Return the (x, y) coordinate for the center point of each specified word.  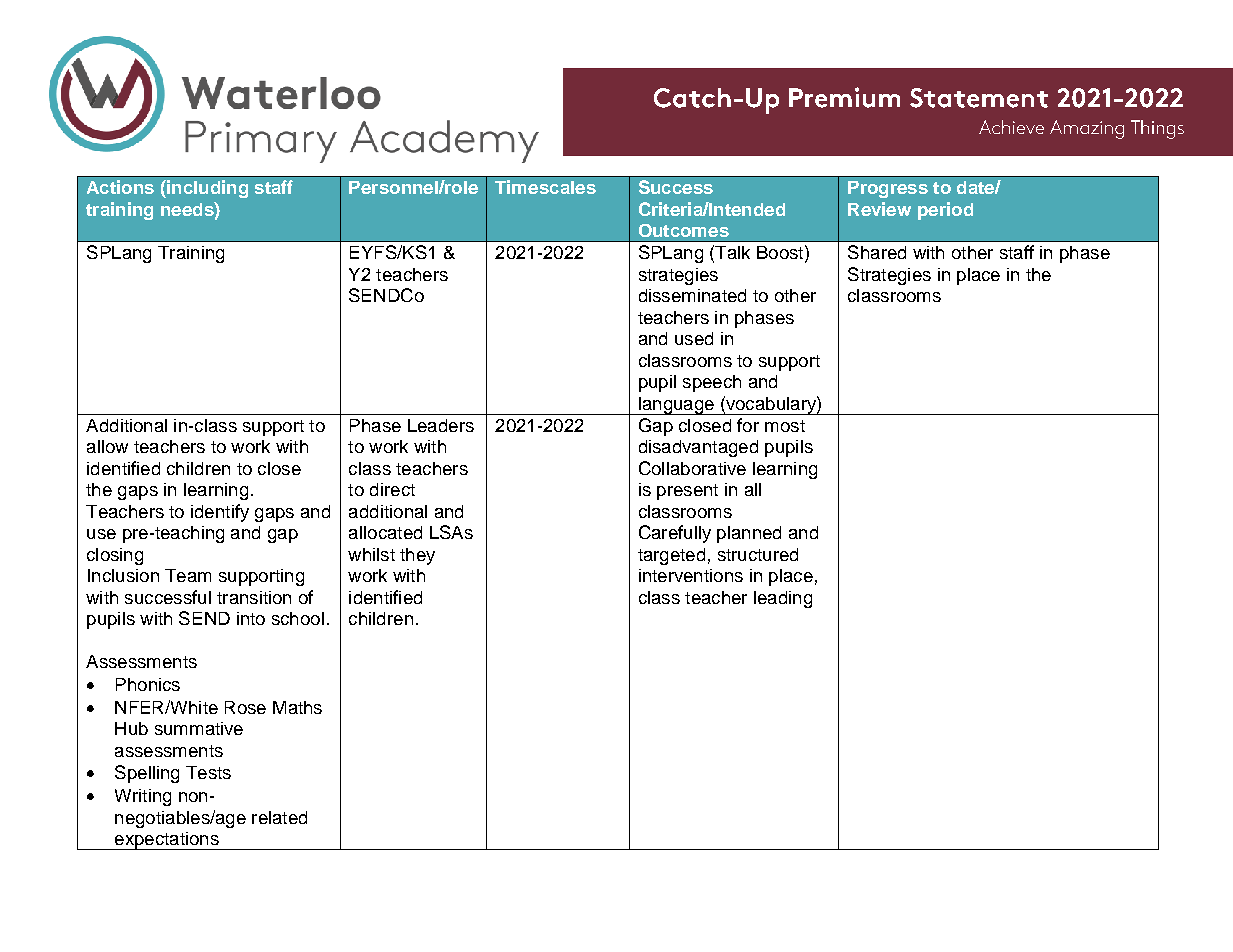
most (785, 426)
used (694, 338)
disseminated (692, 295)
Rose (245, 707)
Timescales (545, 187)
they (417, 556)
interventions (691, 575)
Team (188, 575)
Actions (120, 187)
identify (220, 513)
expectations (166, 841)
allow (107, 446)
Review (879, 209)
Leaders (441, 425)
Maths (297, 707)
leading (783, 599)
